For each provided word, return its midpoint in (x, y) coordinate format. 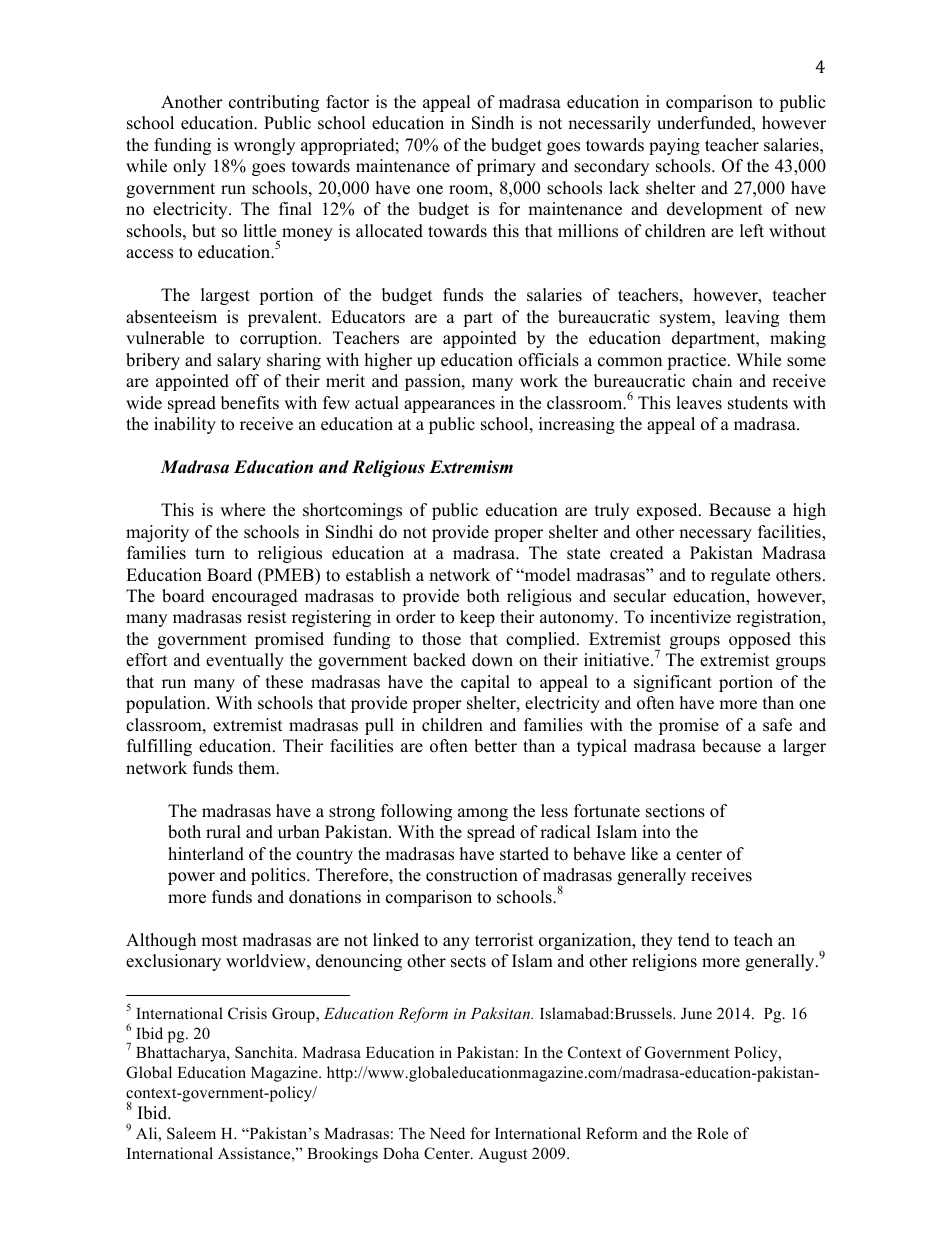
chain (712, 381)
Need (447, 1133)
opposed (760, 640)
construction (472, 875)
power (191, 878)
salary (239, 361)
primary (506, 167)
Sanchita (265, 1052)
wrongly (264, 146)
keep (477, 618)
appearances (449, 406)
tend (694, 940)
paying (674, 146)
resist (267, 617)
